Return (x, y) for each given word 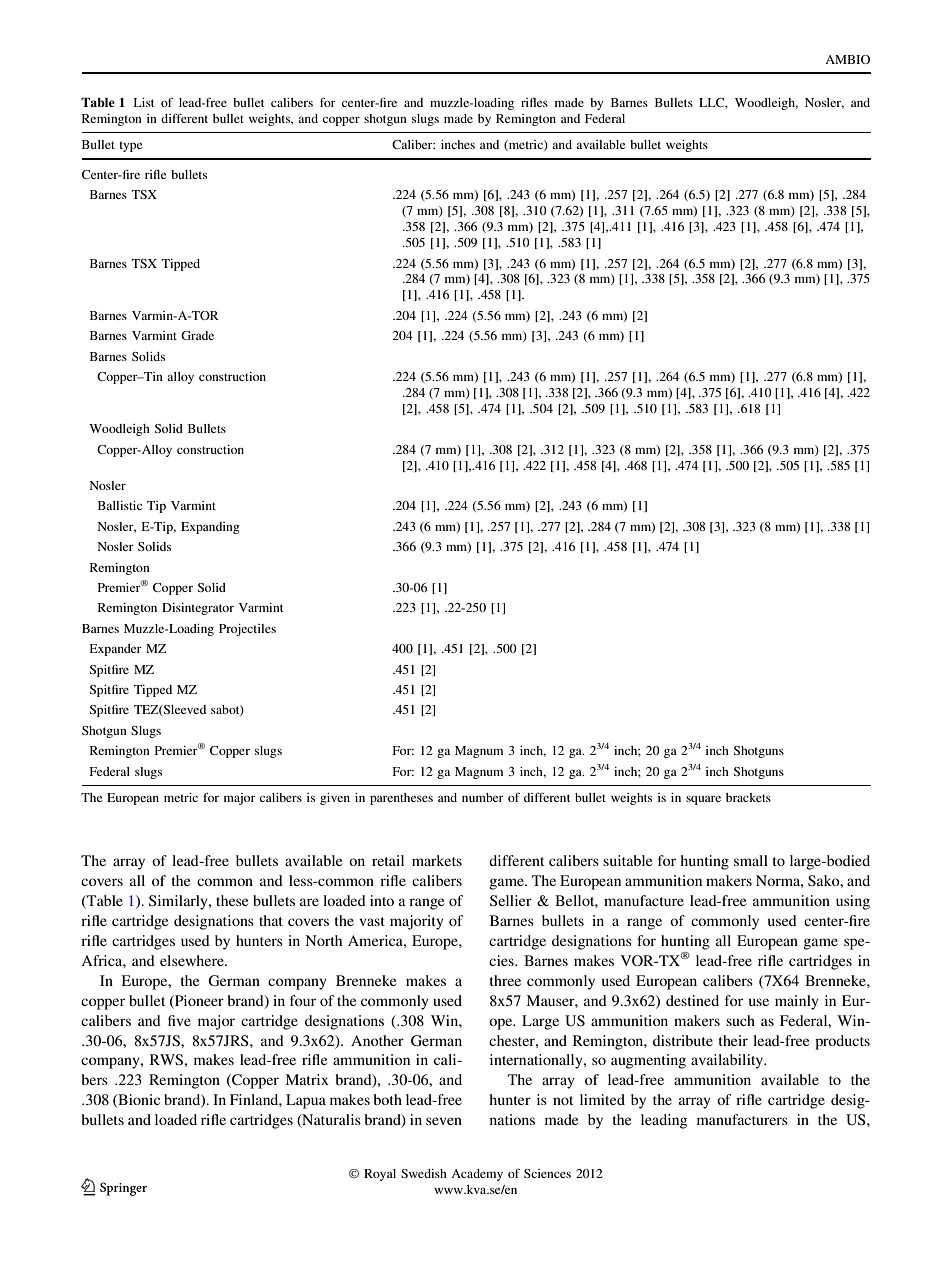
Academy (477, 1175)
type (130, 146)
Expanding (210, 528)
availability (728, 1061)
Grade (197, 335)
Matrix (307, 1079)
